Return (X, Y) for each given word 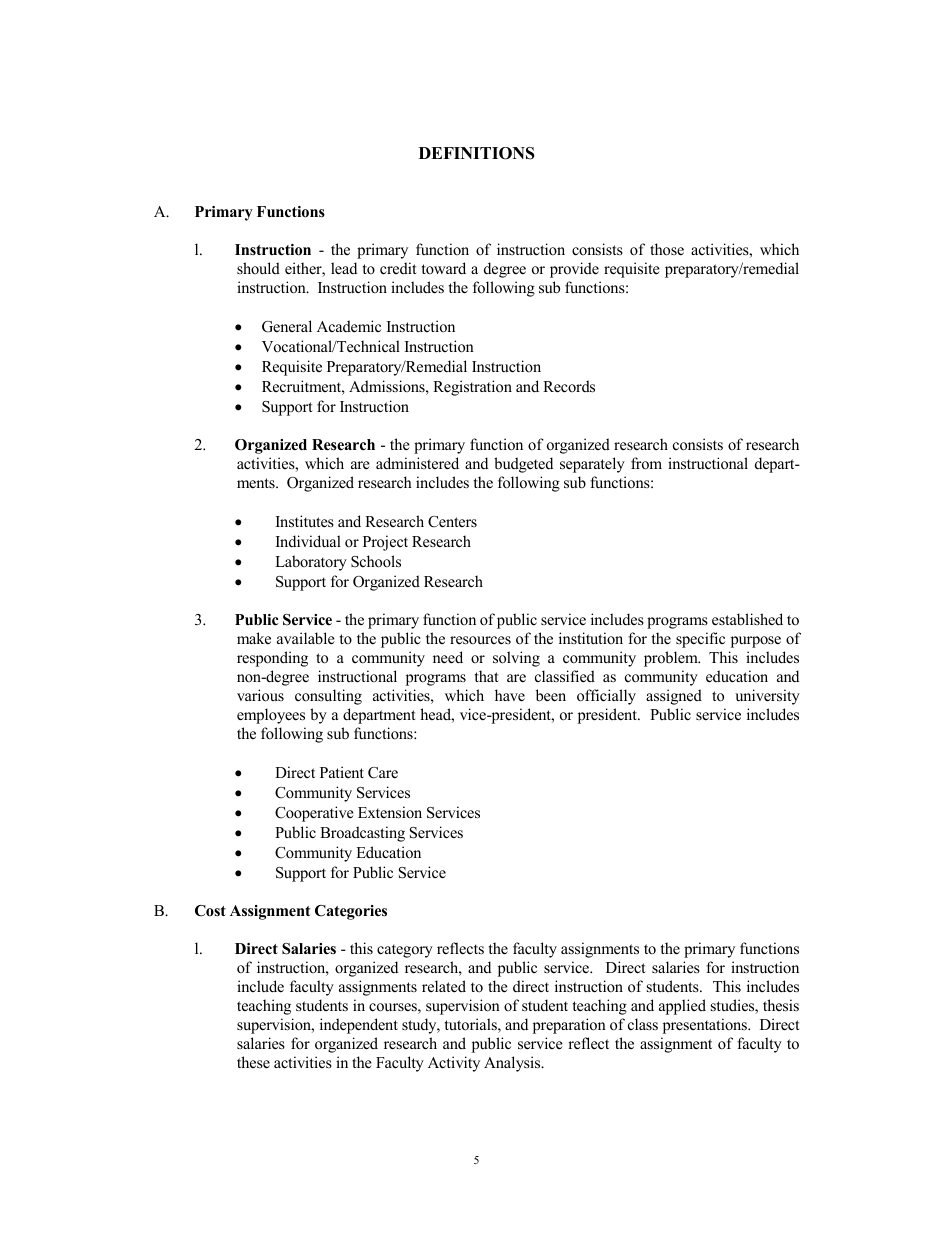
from (646, 463)
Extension (390, 812)
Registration (472, 388)
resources (480, 640)
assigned (674, 697)
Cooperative (314, 814)
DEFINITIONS (477, 153)
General (287, 326)
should (258, 268)
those (667, 249)
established (747, 619)
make (254, 638)
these (253, 1062)
